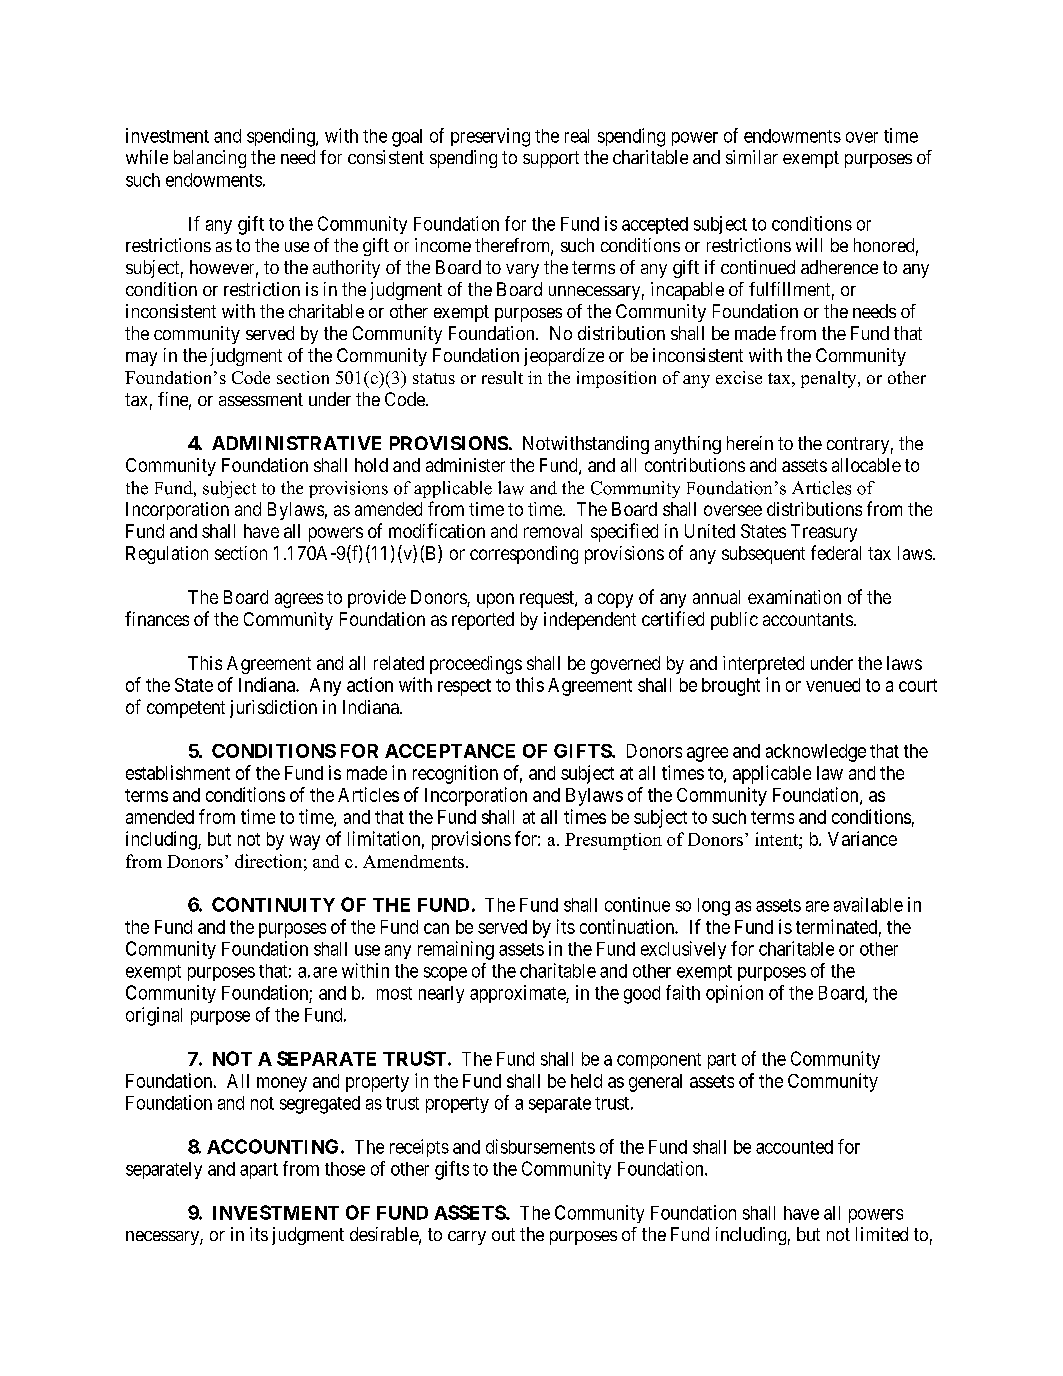  I want to click on jurisdiction, so click(273, 709).
